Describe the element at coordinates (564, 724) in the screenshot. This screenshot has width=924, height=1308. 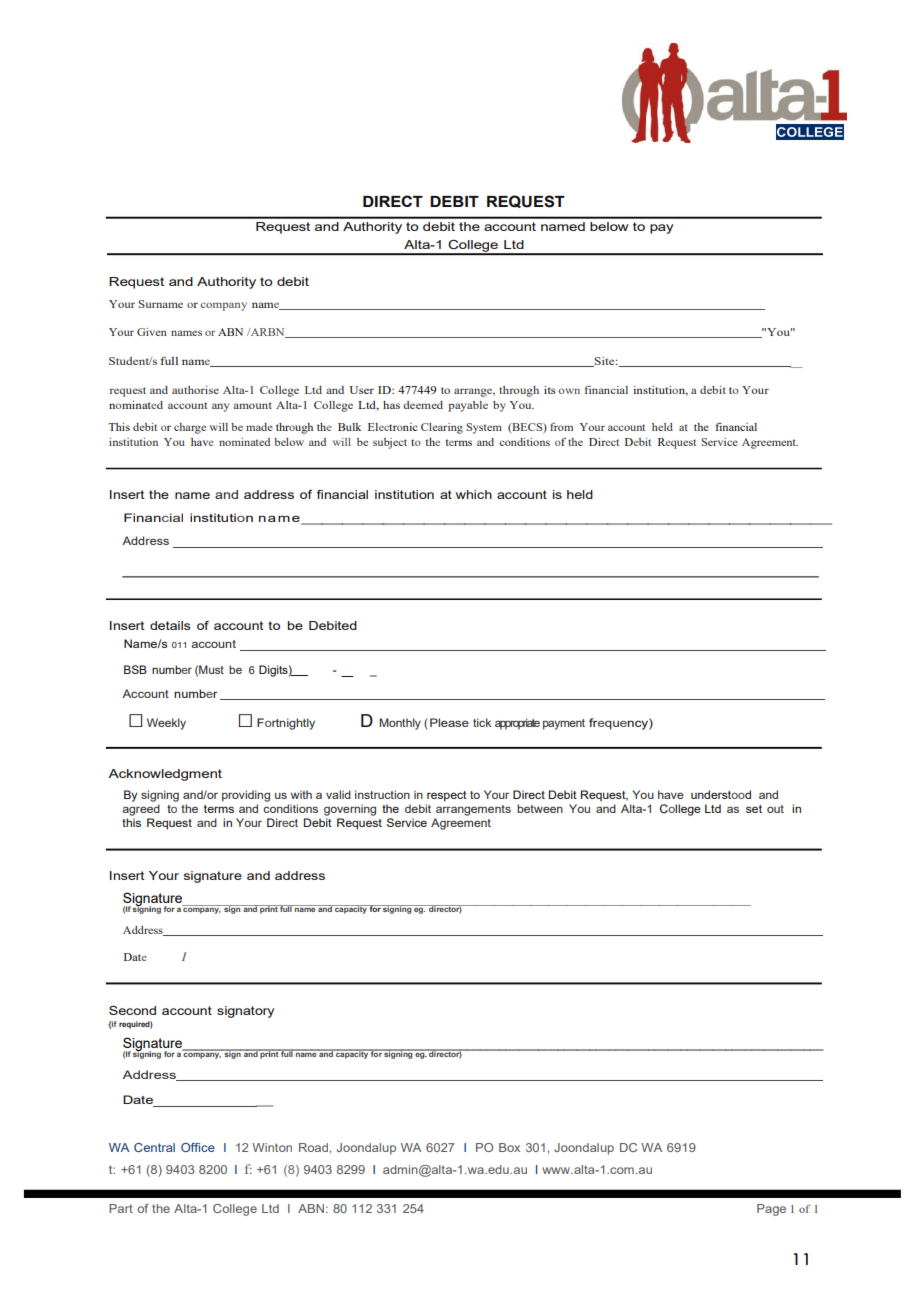
I see `payment` at that location.
